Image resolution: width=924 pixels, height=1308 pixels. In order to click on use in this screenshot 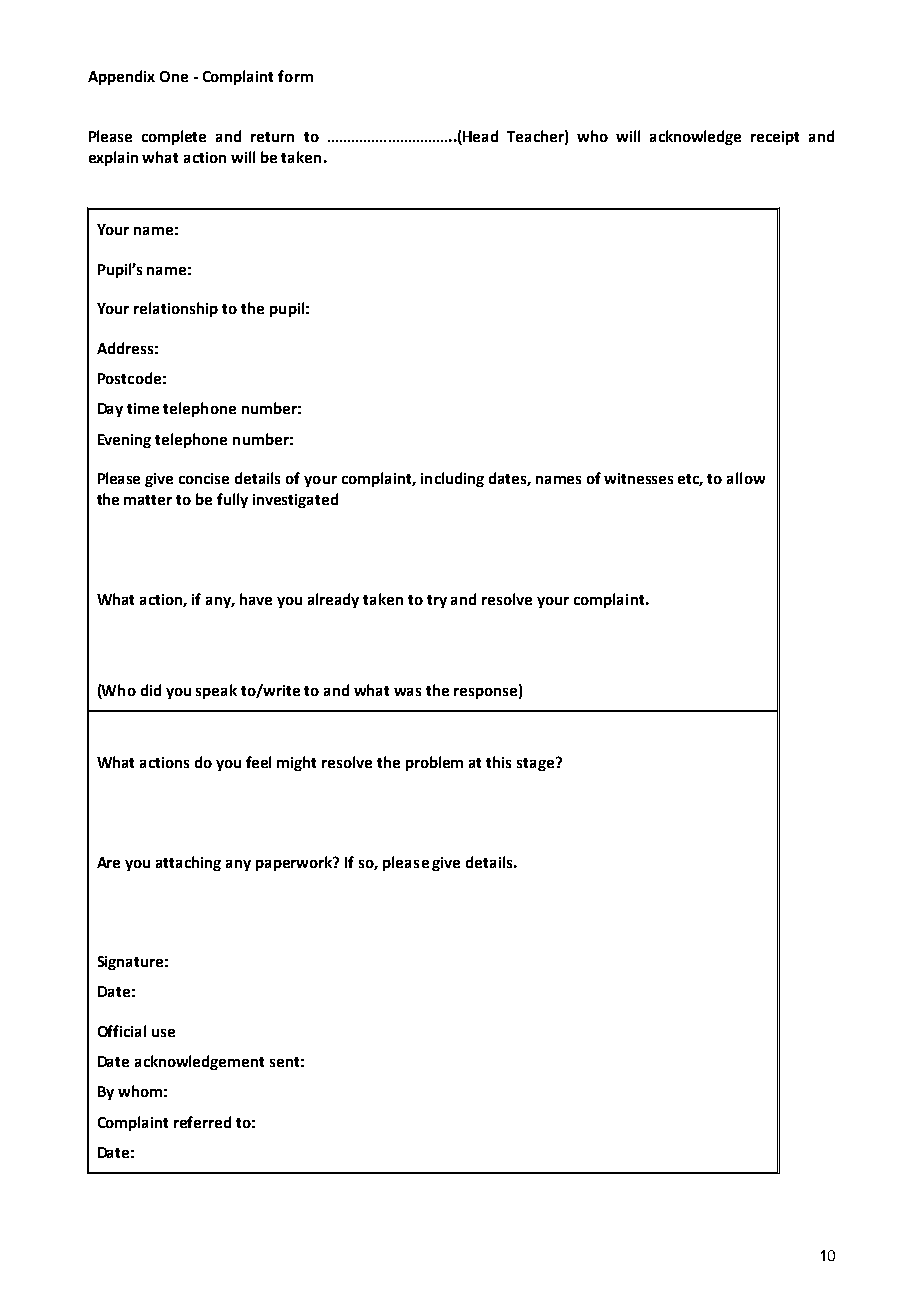, I will do `click(163, 1033)`.
